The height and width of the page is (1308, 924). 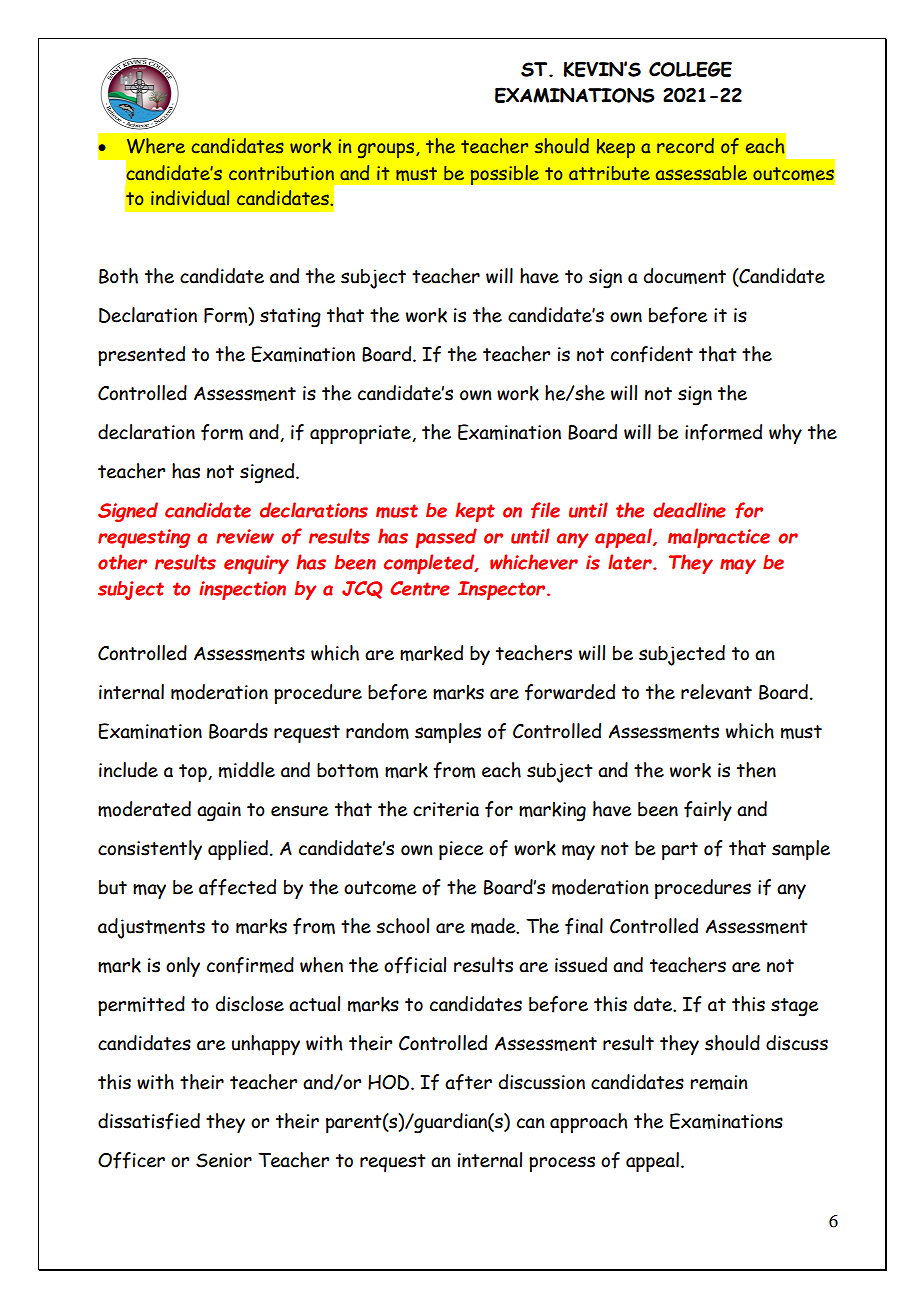 I want to click on Where, so click(x=156, y=146).
